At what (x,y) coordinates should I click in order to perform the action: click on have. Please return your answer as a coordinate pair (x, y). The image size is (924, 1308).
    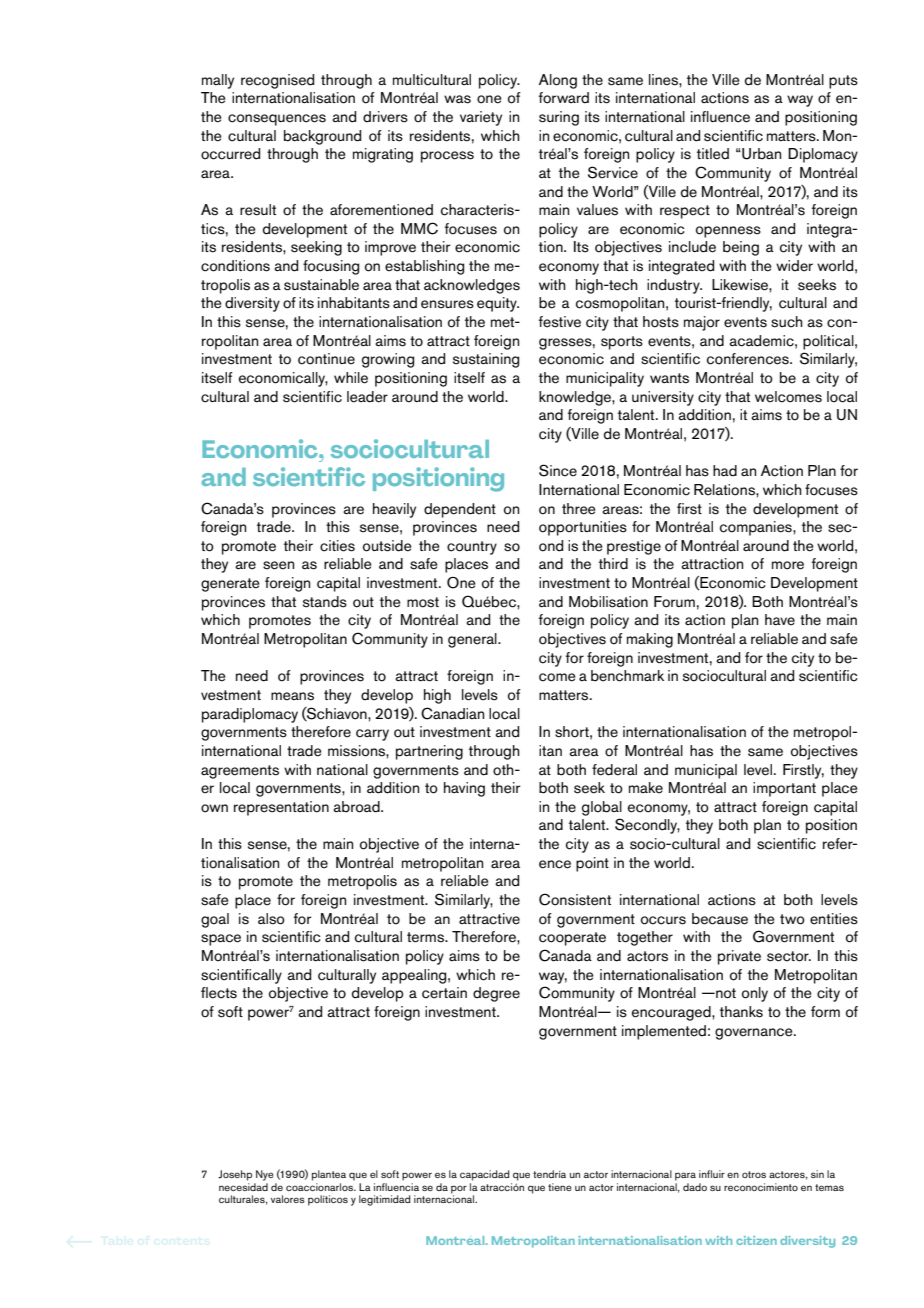
    Looking at the image, I should click on (780, 620).
